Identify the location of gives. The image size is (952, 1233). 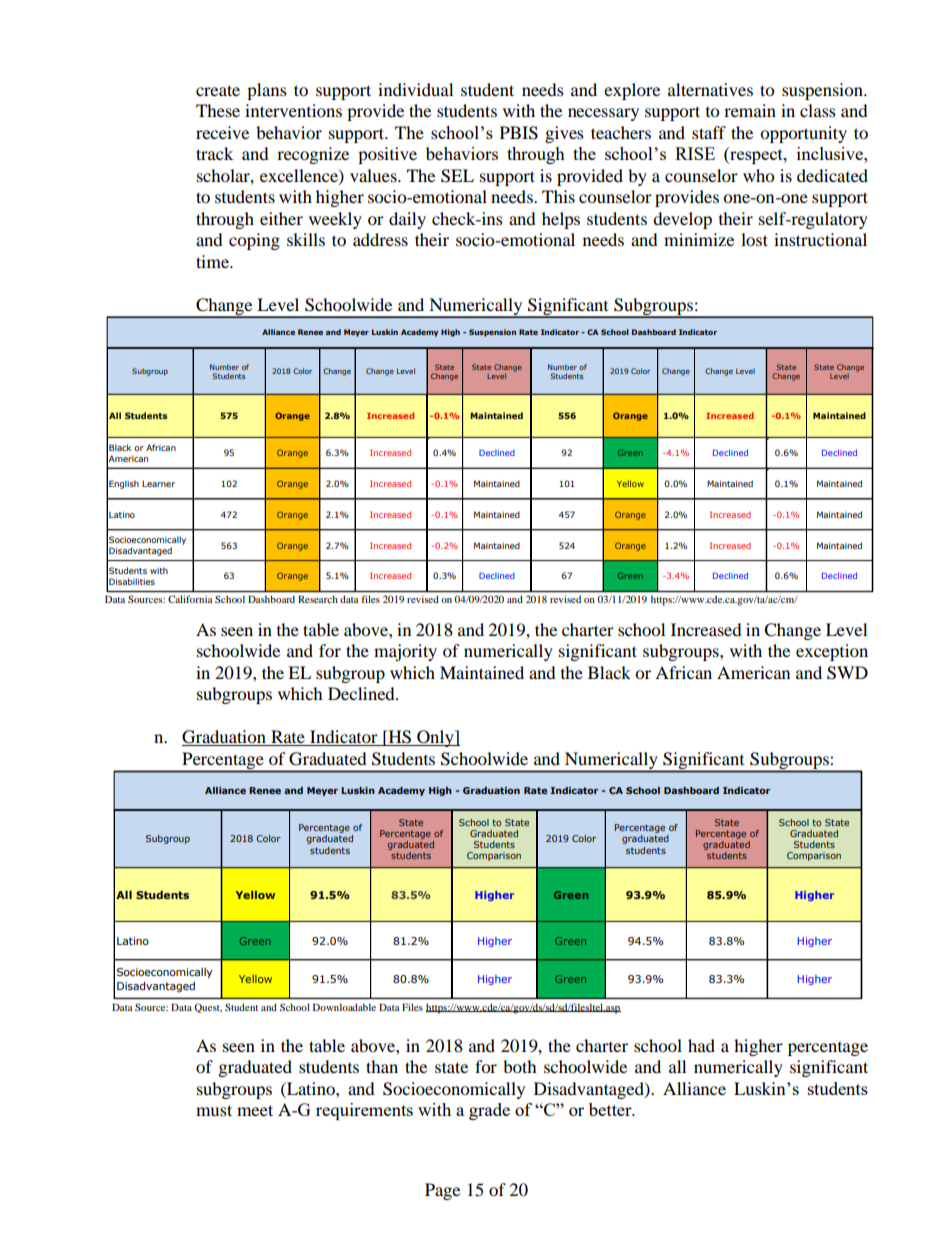
(564, 134).
